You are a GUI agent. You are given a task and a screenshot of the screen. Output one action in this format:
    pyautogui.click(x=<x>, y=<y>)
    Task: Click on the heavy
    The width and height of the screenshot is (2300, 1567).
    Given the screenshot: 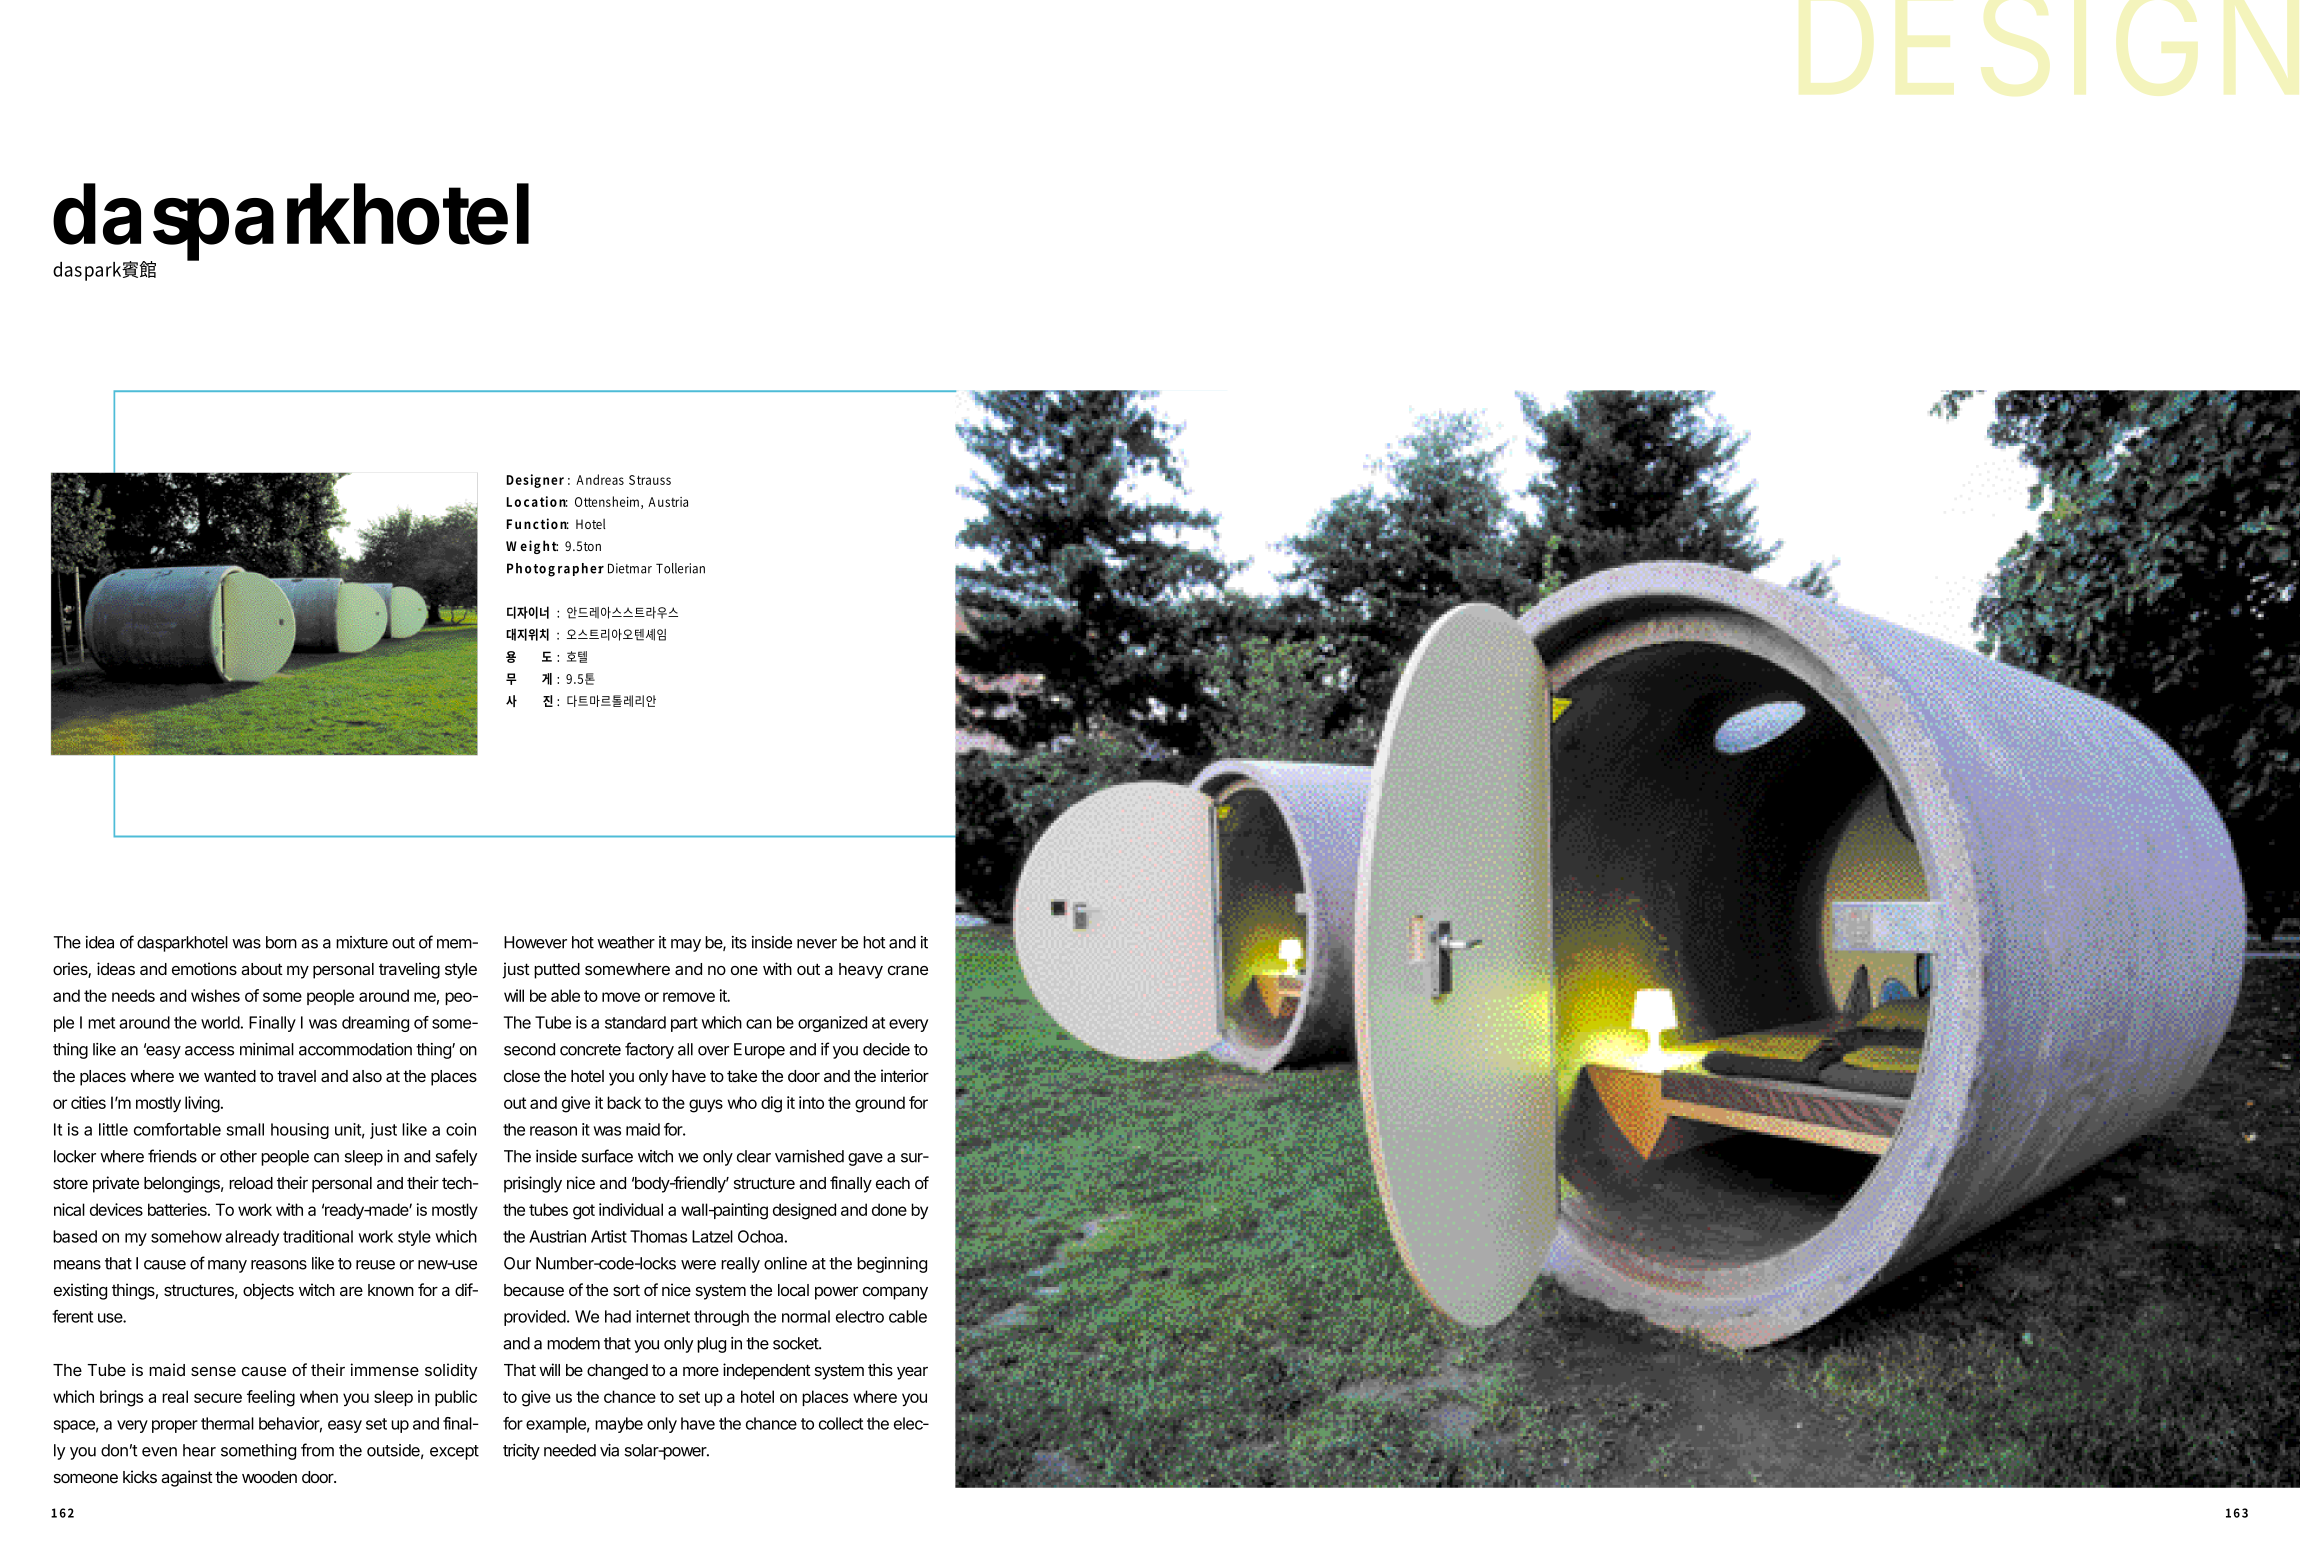 What is the action you would take?
    pyautogui.click(x=861, y=971)
